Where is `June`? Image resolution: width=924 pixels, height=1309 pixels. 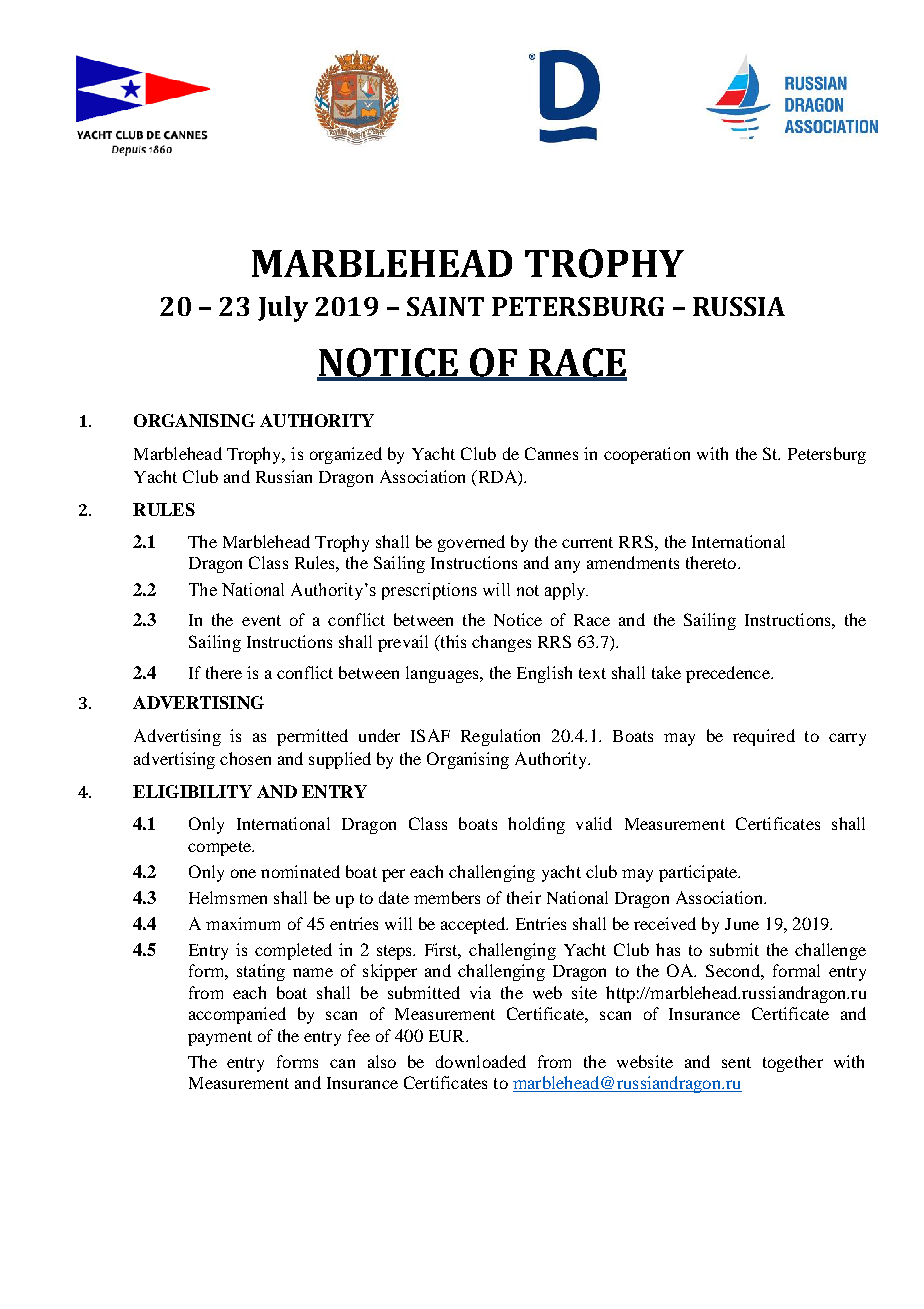
June is located at coordinates (742, 924).
